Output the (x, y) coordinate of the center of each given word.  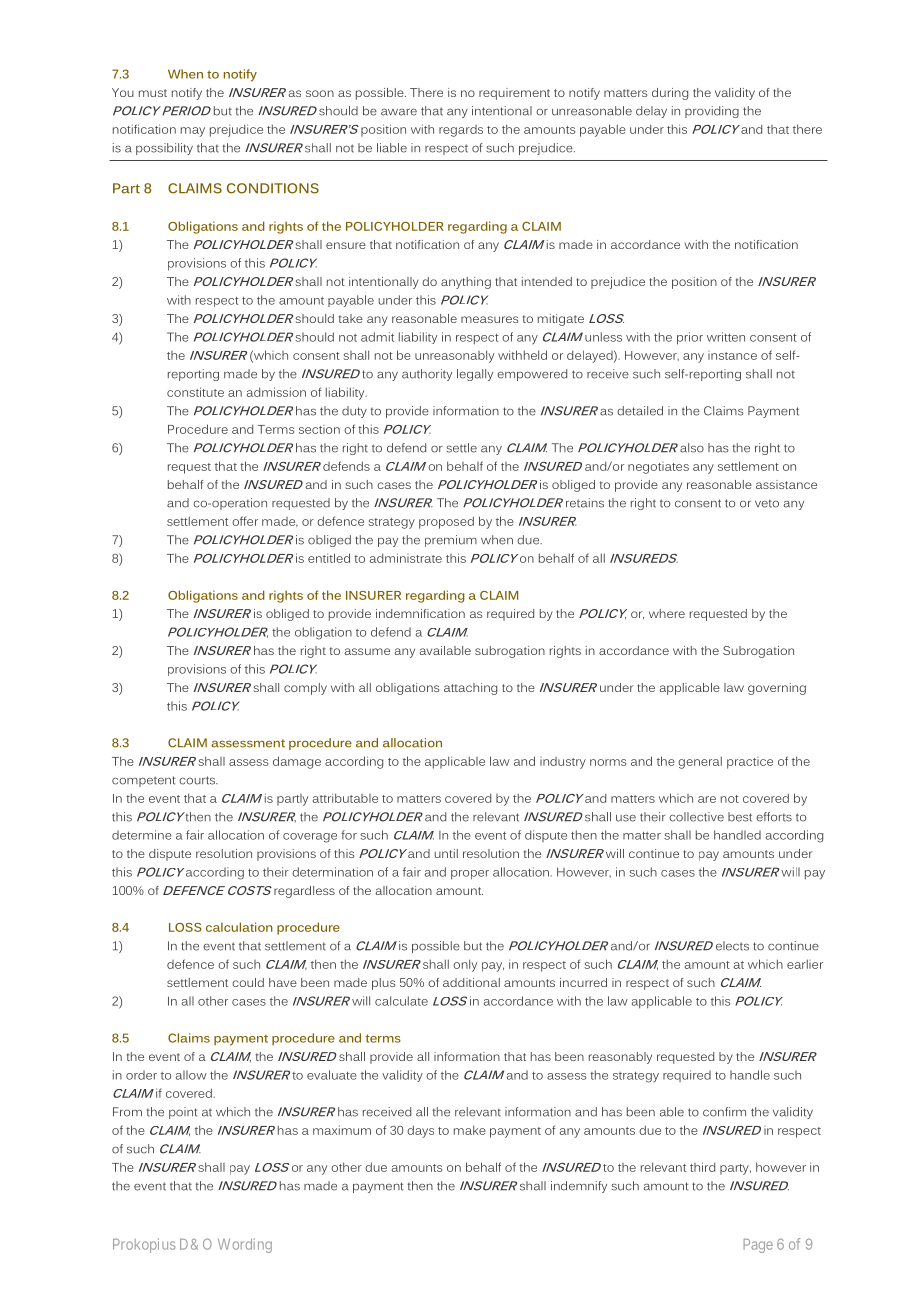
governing (777, 689)
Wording (245, 1245)
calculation (239, 927)
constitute (195, 392)
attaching (470, 689)
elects (732, 946)
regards (461, 131)
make (470, 1130)
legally (475, 375)
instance (732, 355)
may (193, 132)
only (465, 965)
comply (305, 689)
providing (712, 112)
